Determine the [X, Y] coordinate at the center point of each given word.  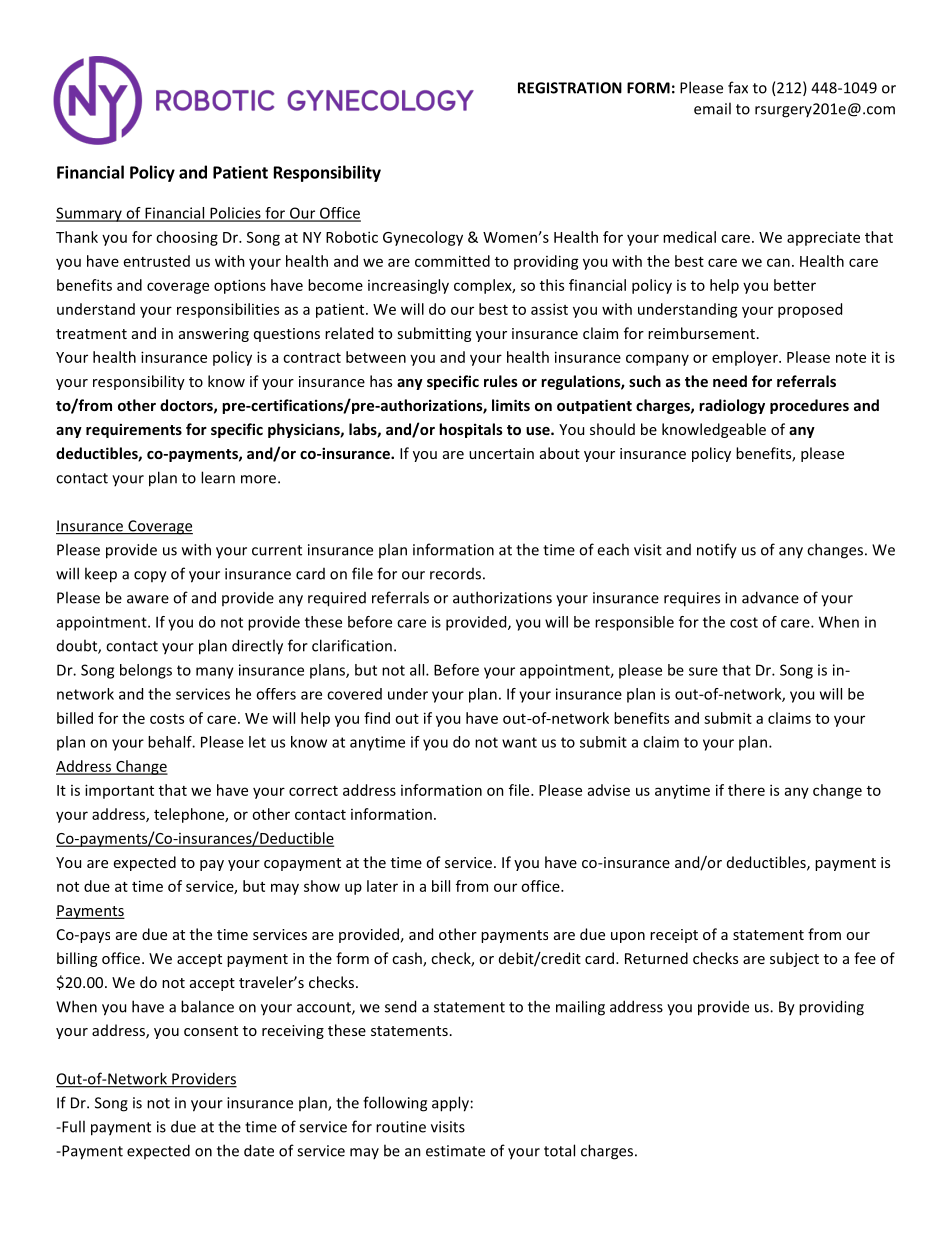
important [119, 791]
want [519, 742]
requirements [134, 430]
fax [738, 87]
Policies [235, 214]
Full [72, 1126]
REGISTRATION [570, 88]
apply [450, 1104]
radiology [732, 406]
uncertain [501, 453]
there [746, 790]
